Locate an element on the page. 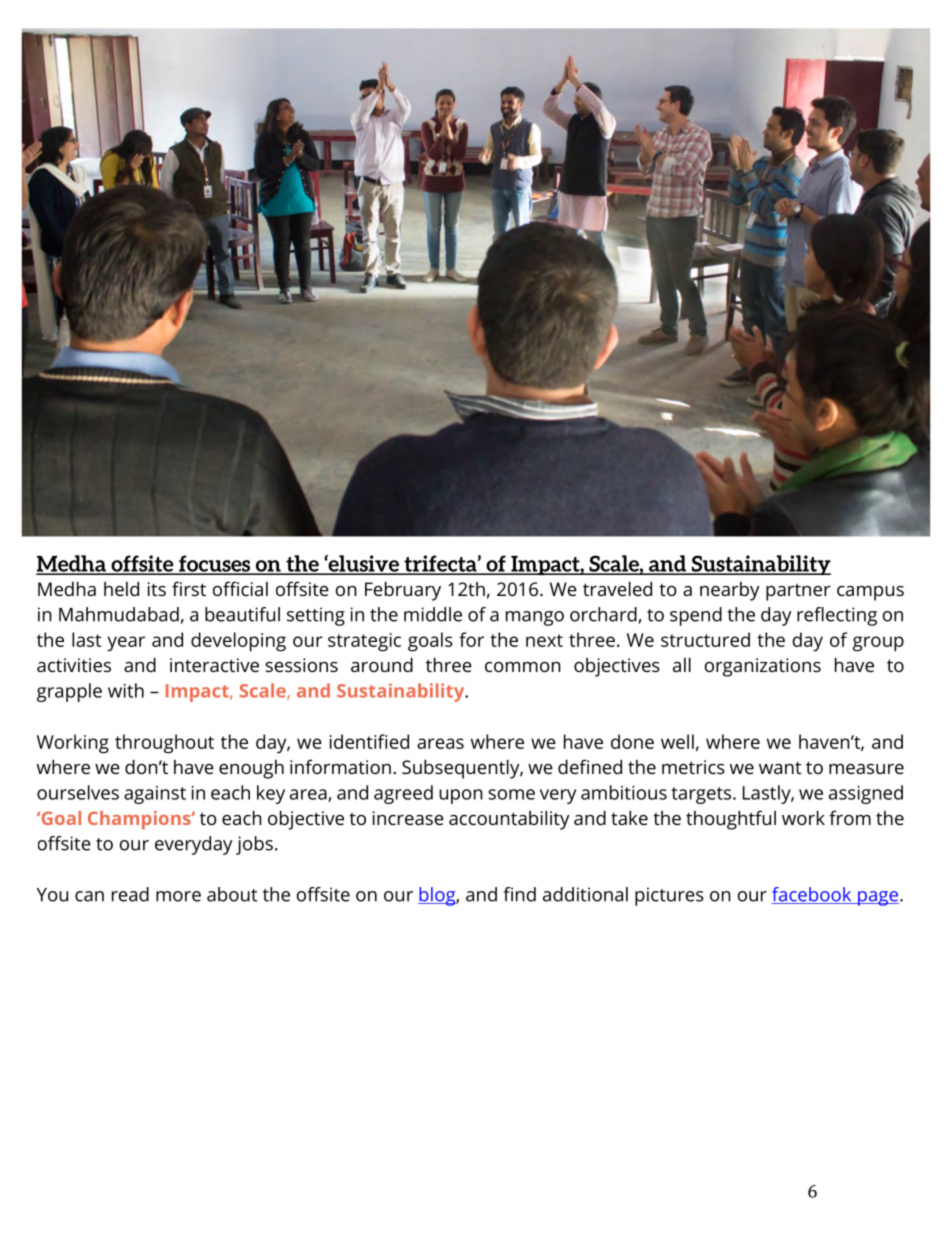  partner is located at coordinates (798, 592).
